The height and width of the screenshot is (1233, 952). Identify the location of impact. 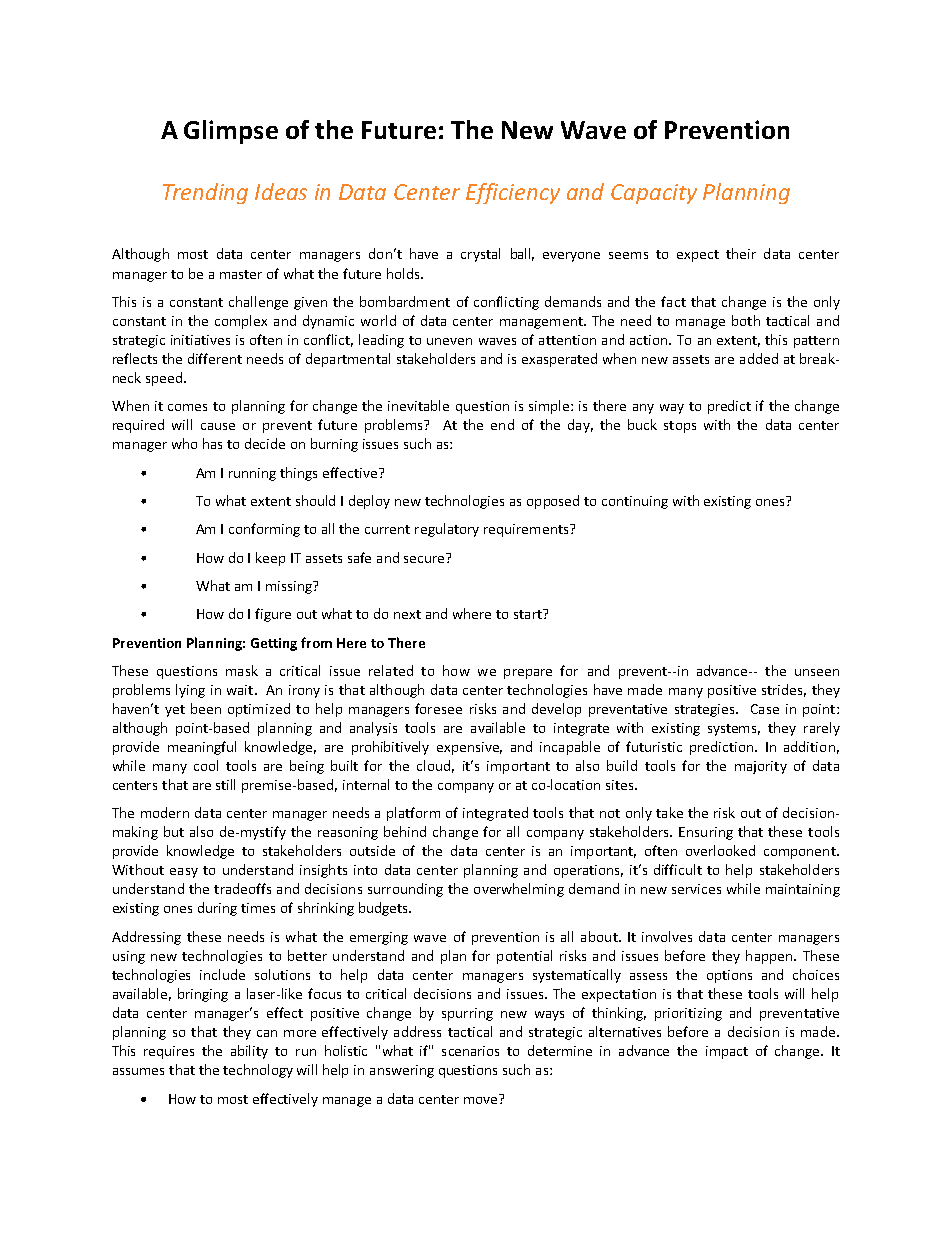
(727, 1052).
